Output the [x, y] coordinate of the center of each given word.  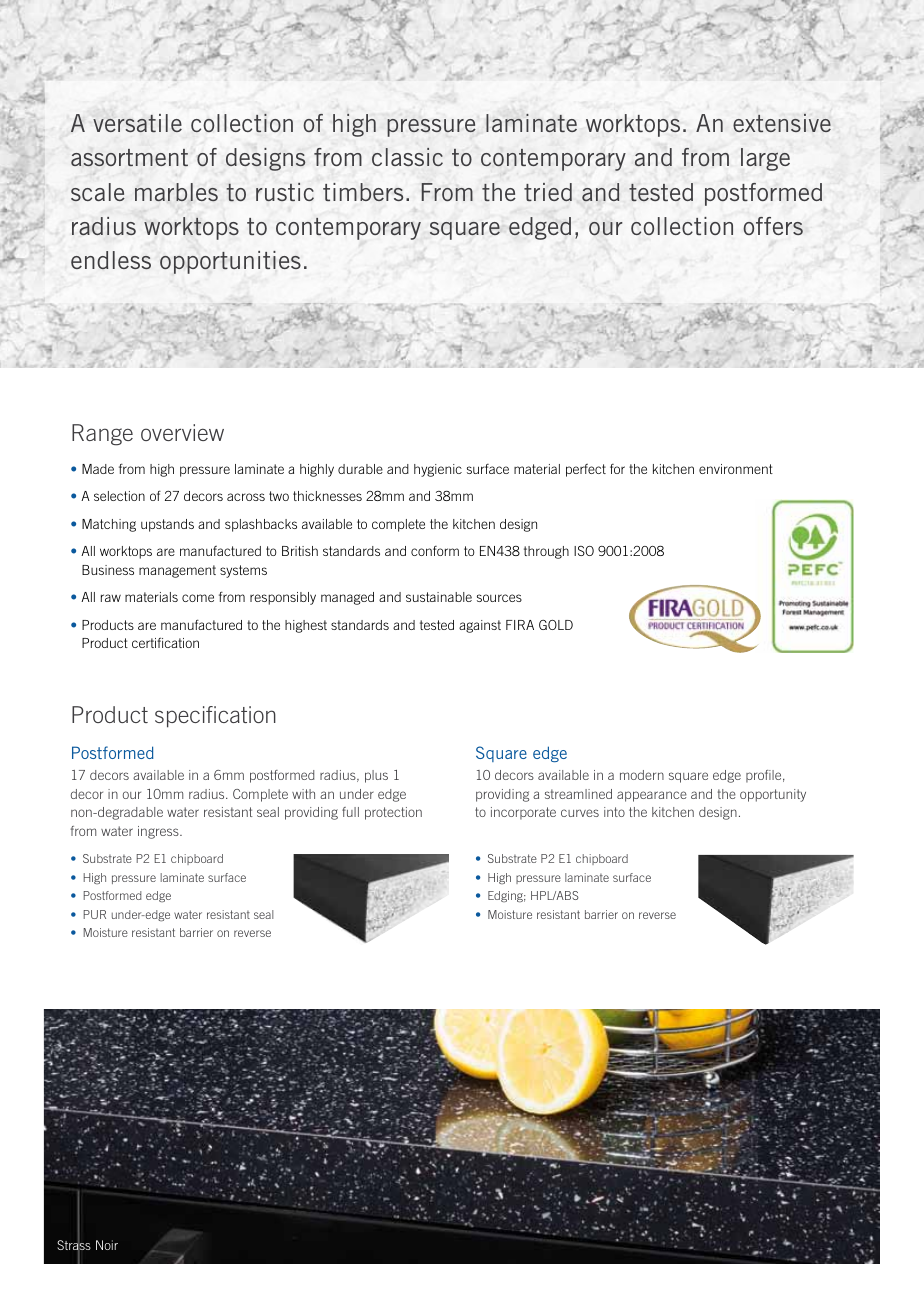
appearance [652, 796]
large [765, 159]
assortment [129, 157]
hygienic [438, 470]
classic [407, 157]
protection [393, 813]
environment [736, 469]
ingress [159, 832]
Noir [107, 1245]
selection [119, 496]
